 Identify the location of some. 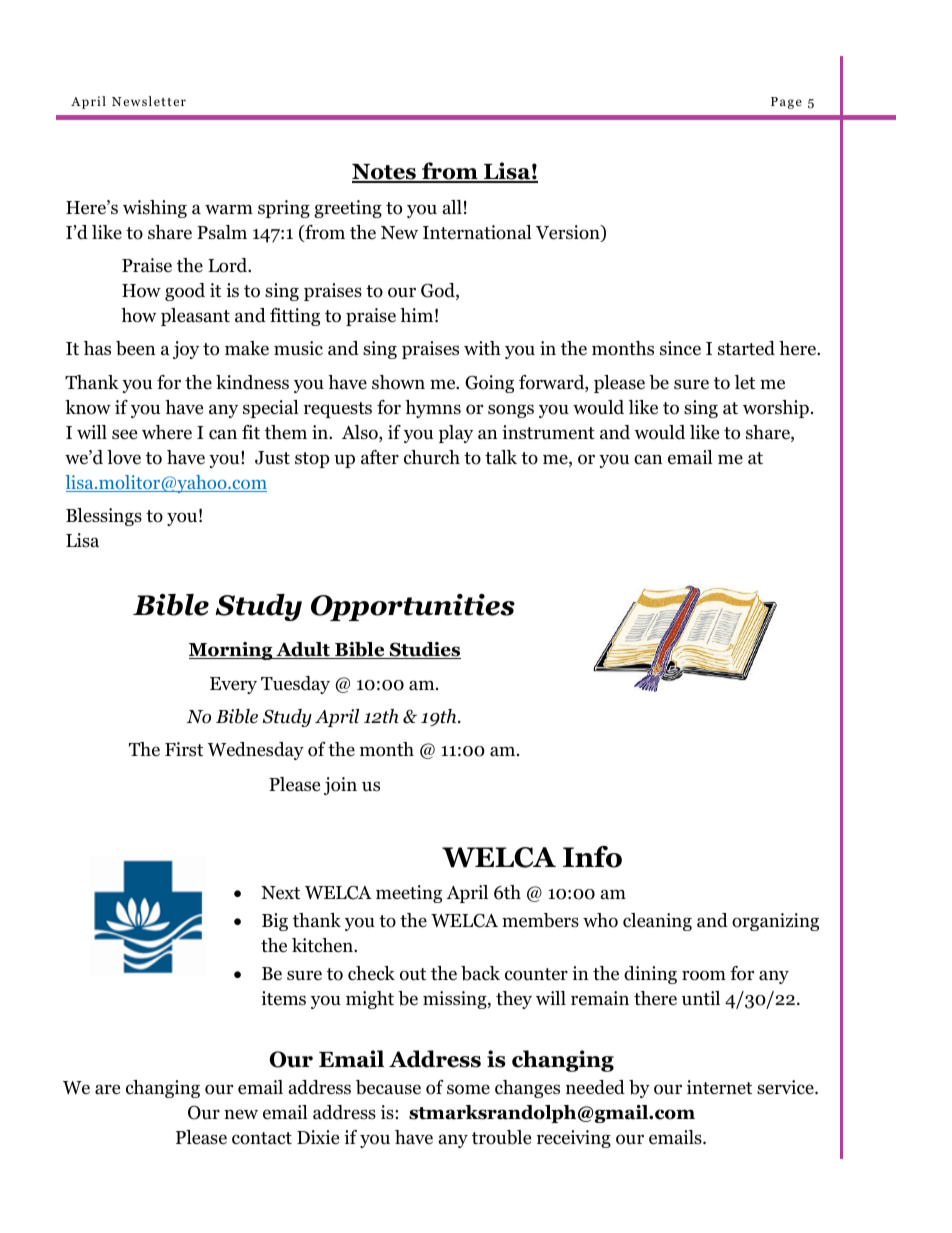
(468, 1089).
